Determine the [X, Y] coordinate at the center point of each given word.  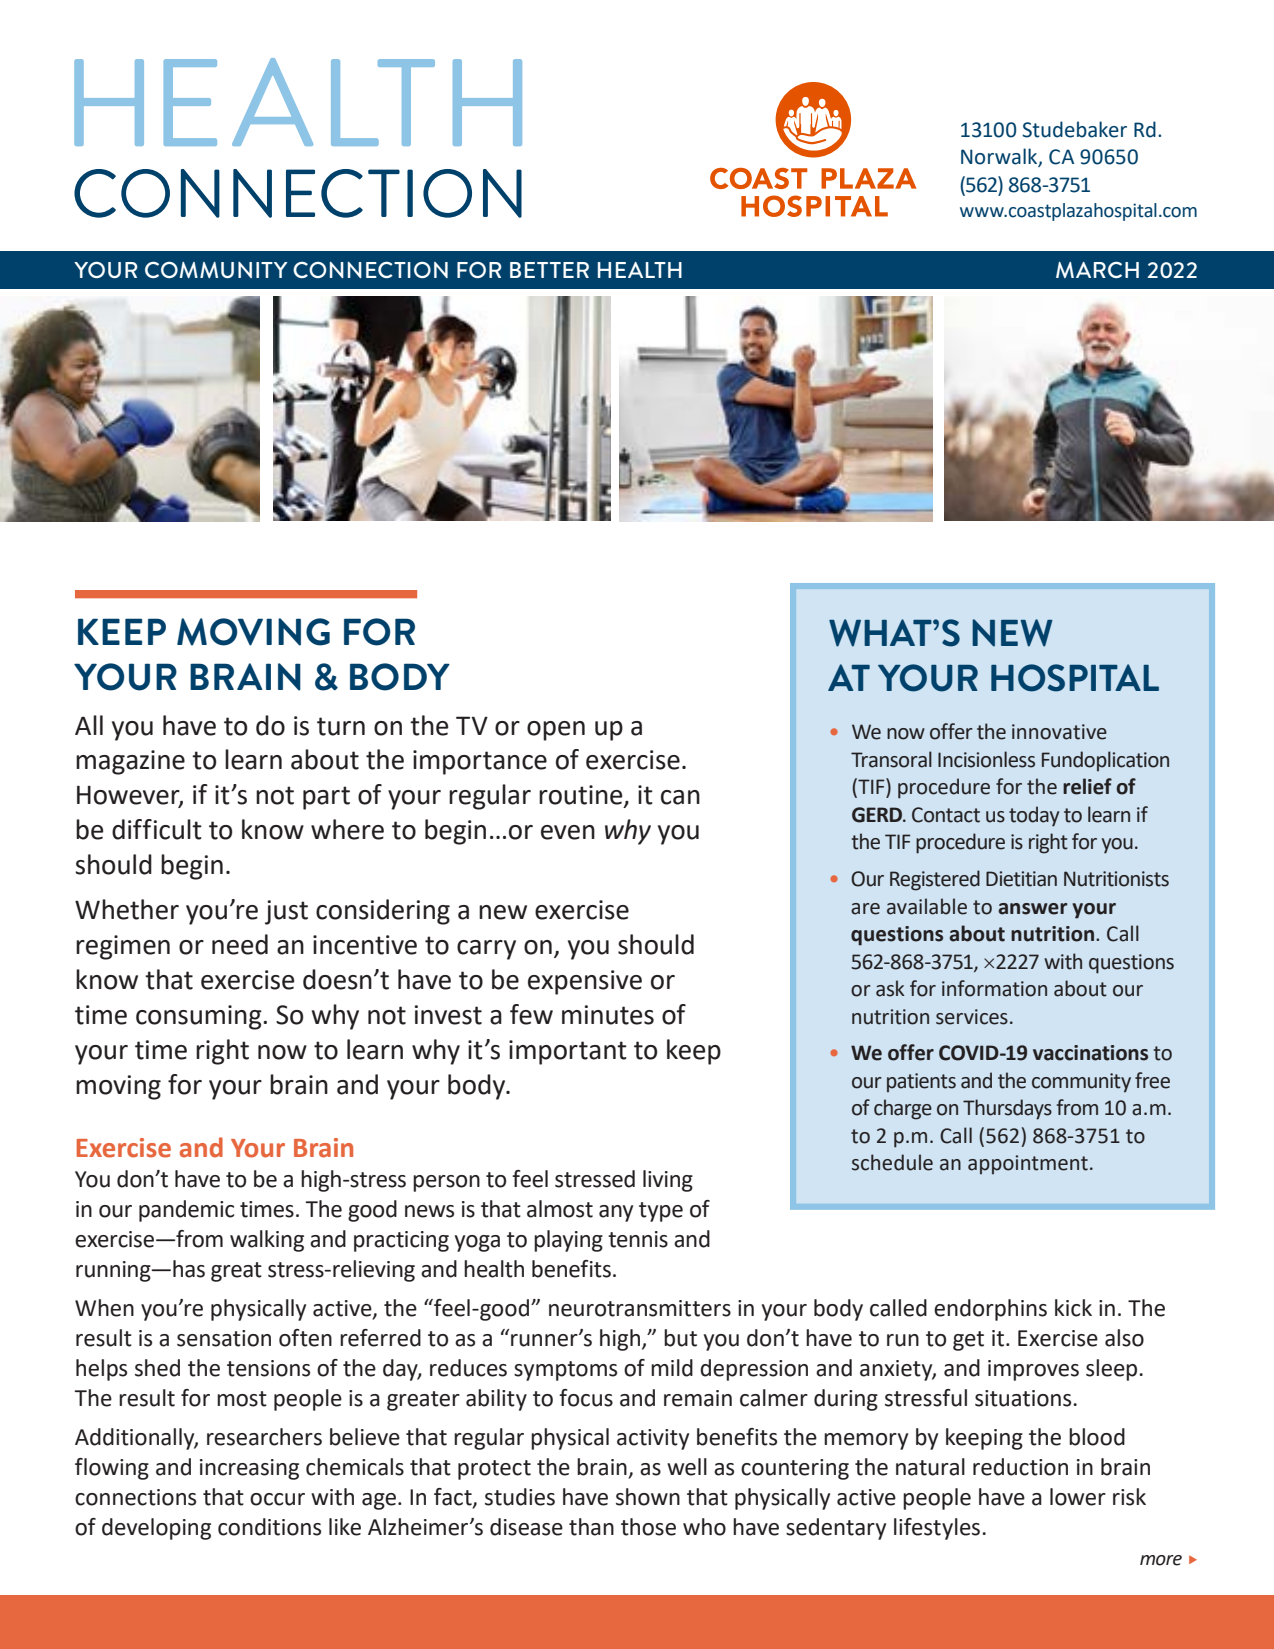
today [1034, 816]
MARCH [1097, 269]
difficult [157, 829]
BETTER [549, 270]
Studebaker [1074, 129]
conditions [269, 1527]
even [568, 832]
